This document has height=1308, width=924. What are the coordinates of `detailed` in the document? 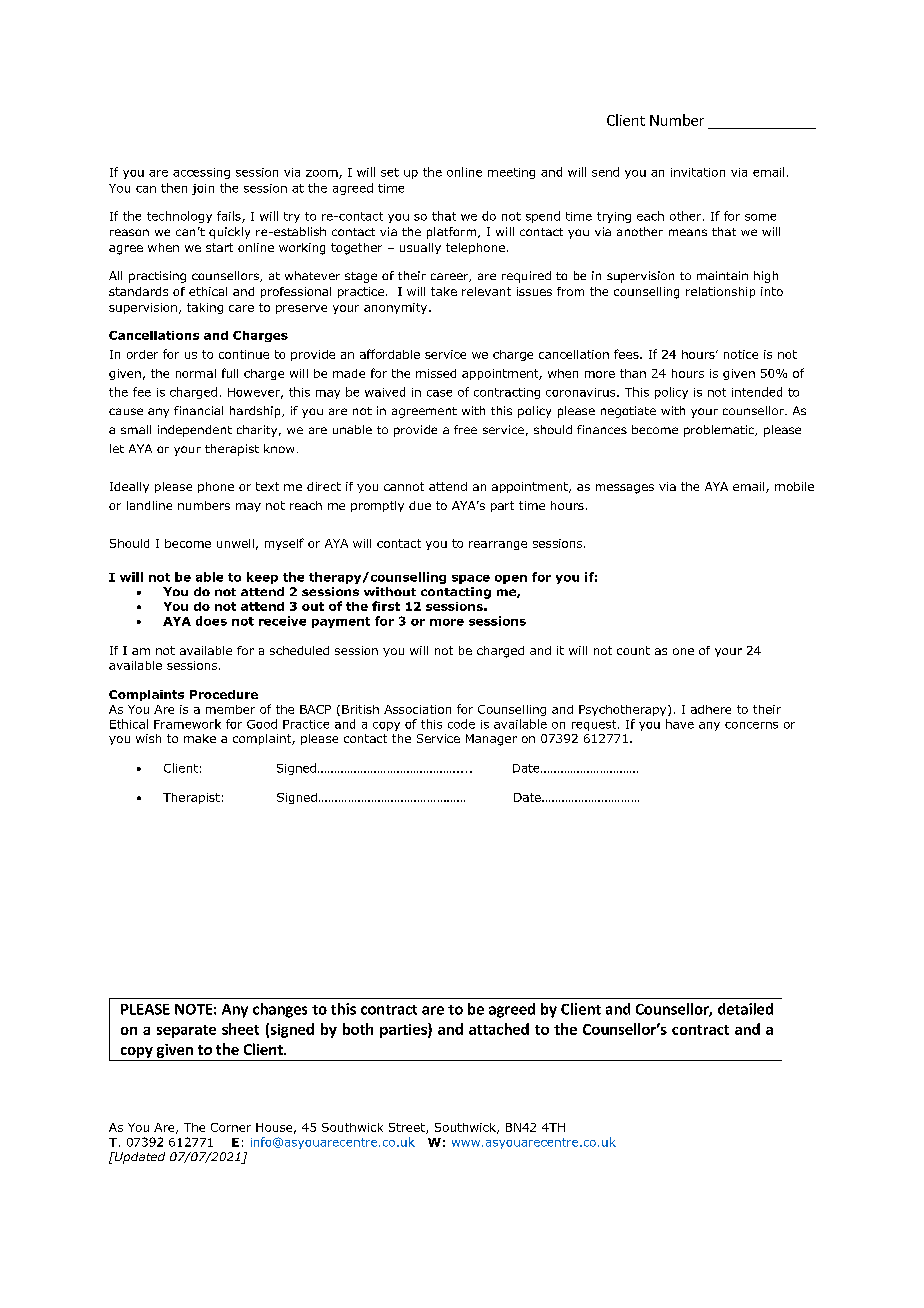 It's located at (745, 1009).
